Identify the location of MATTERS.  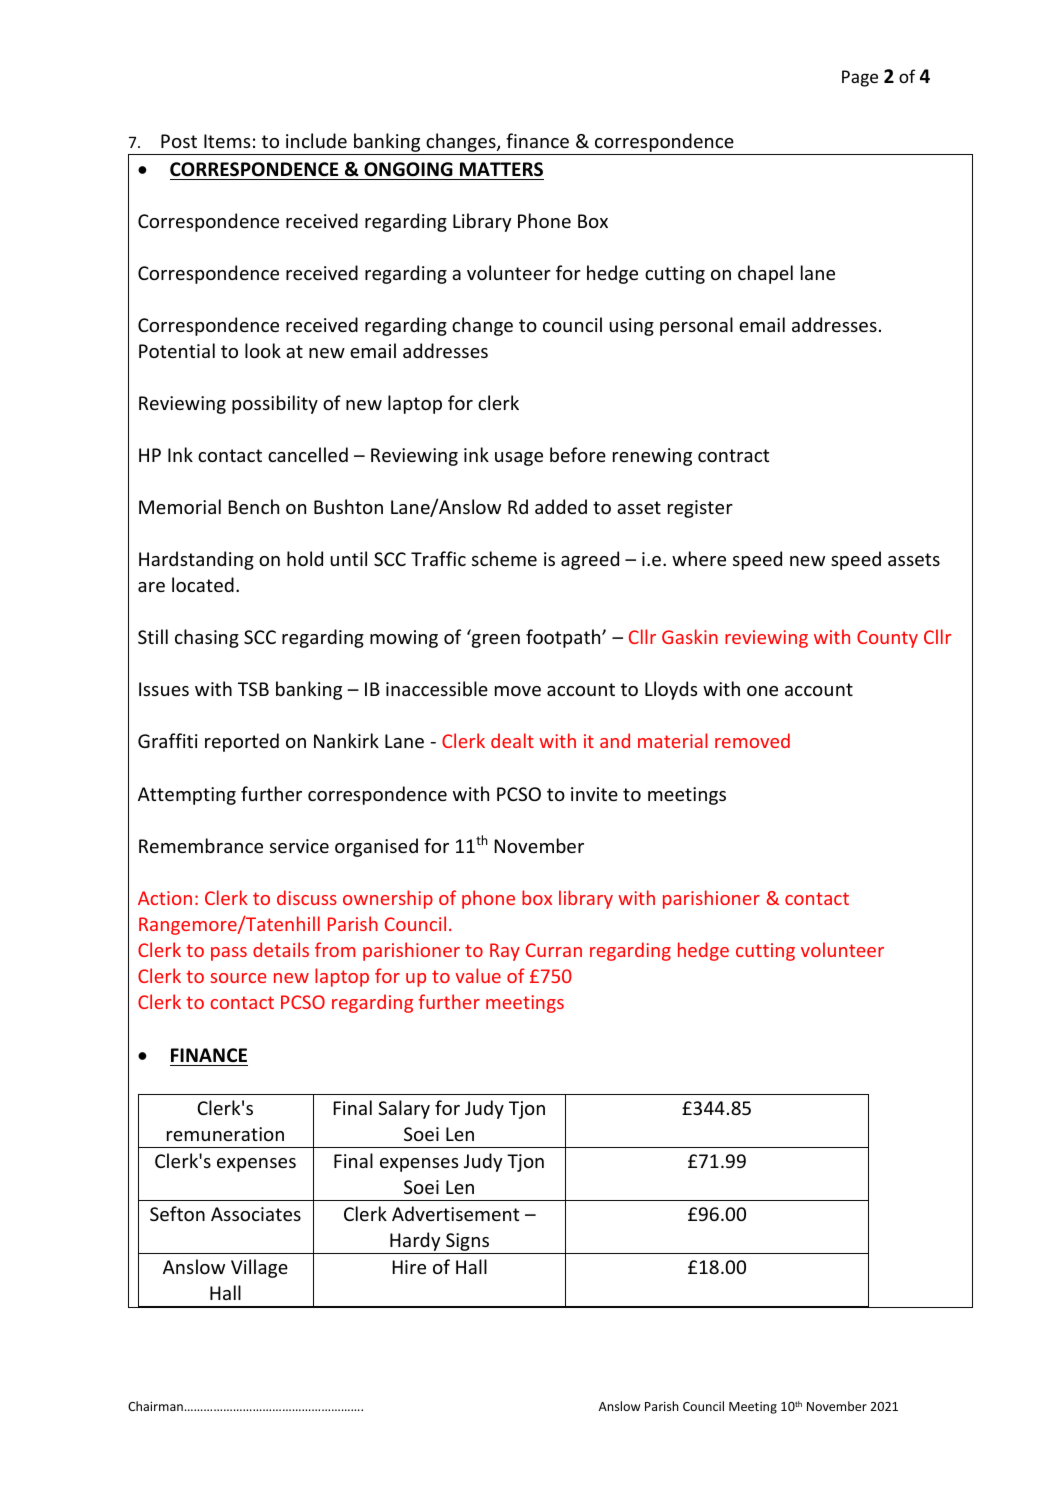
(501, 169).
